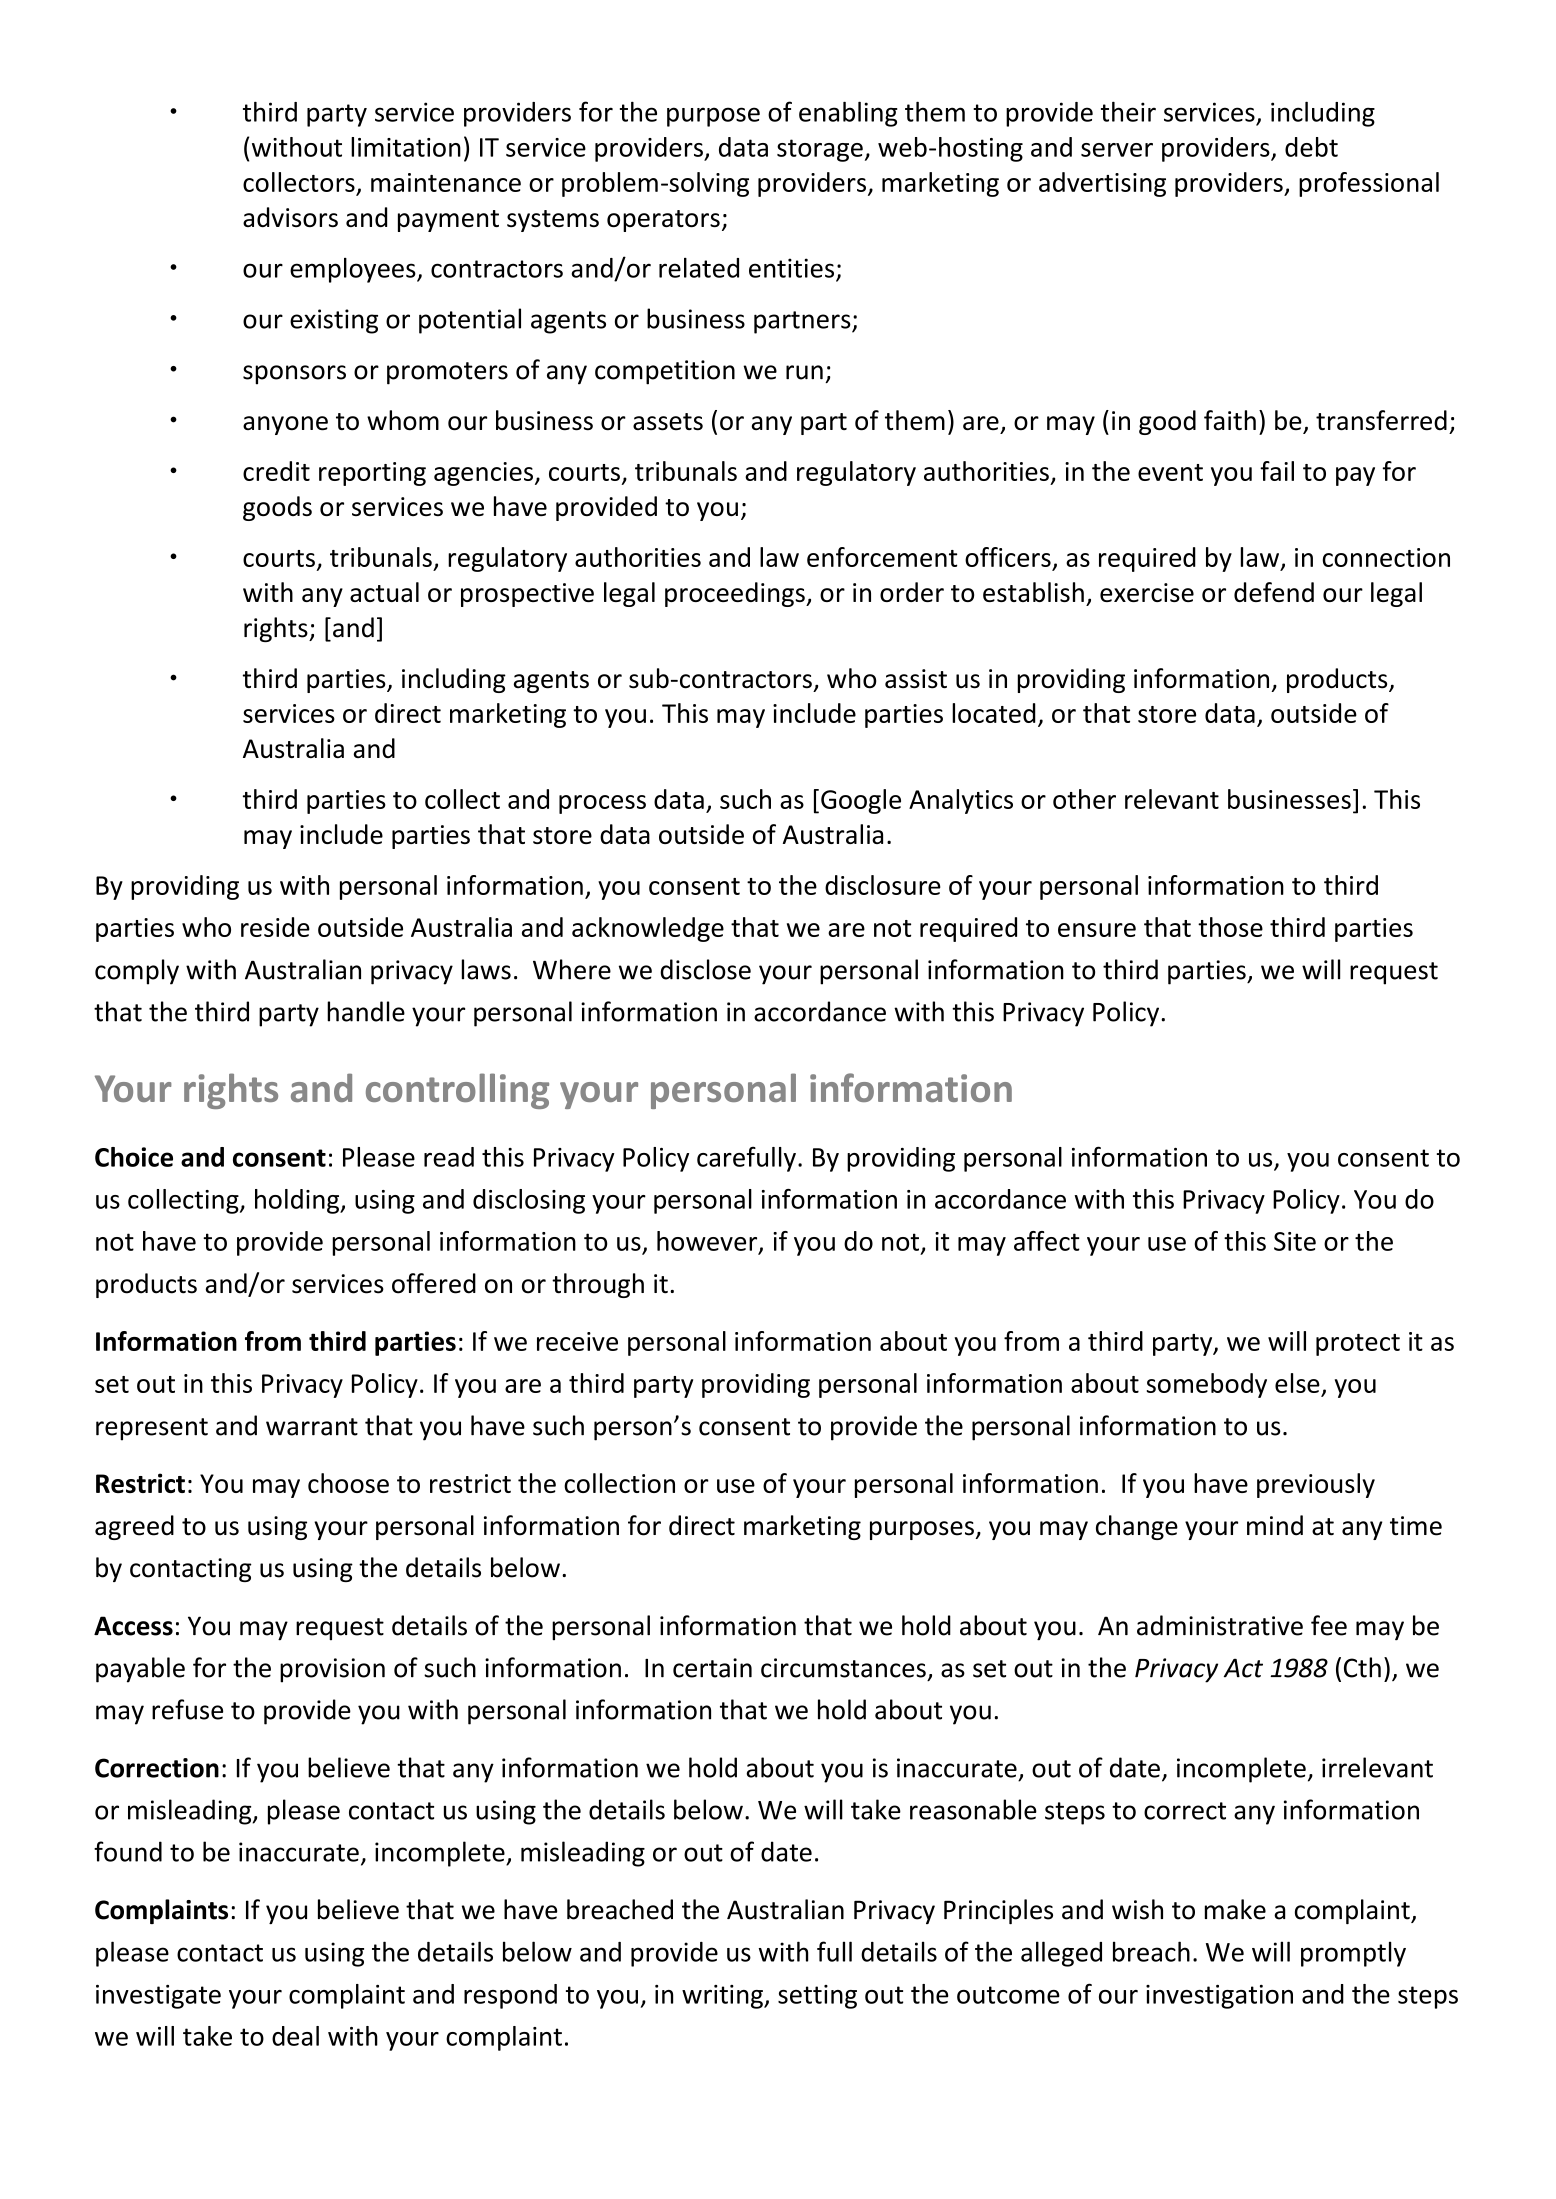  Describe the element at coordinates (295, 2036) in the image. I see `deal` at that location.
